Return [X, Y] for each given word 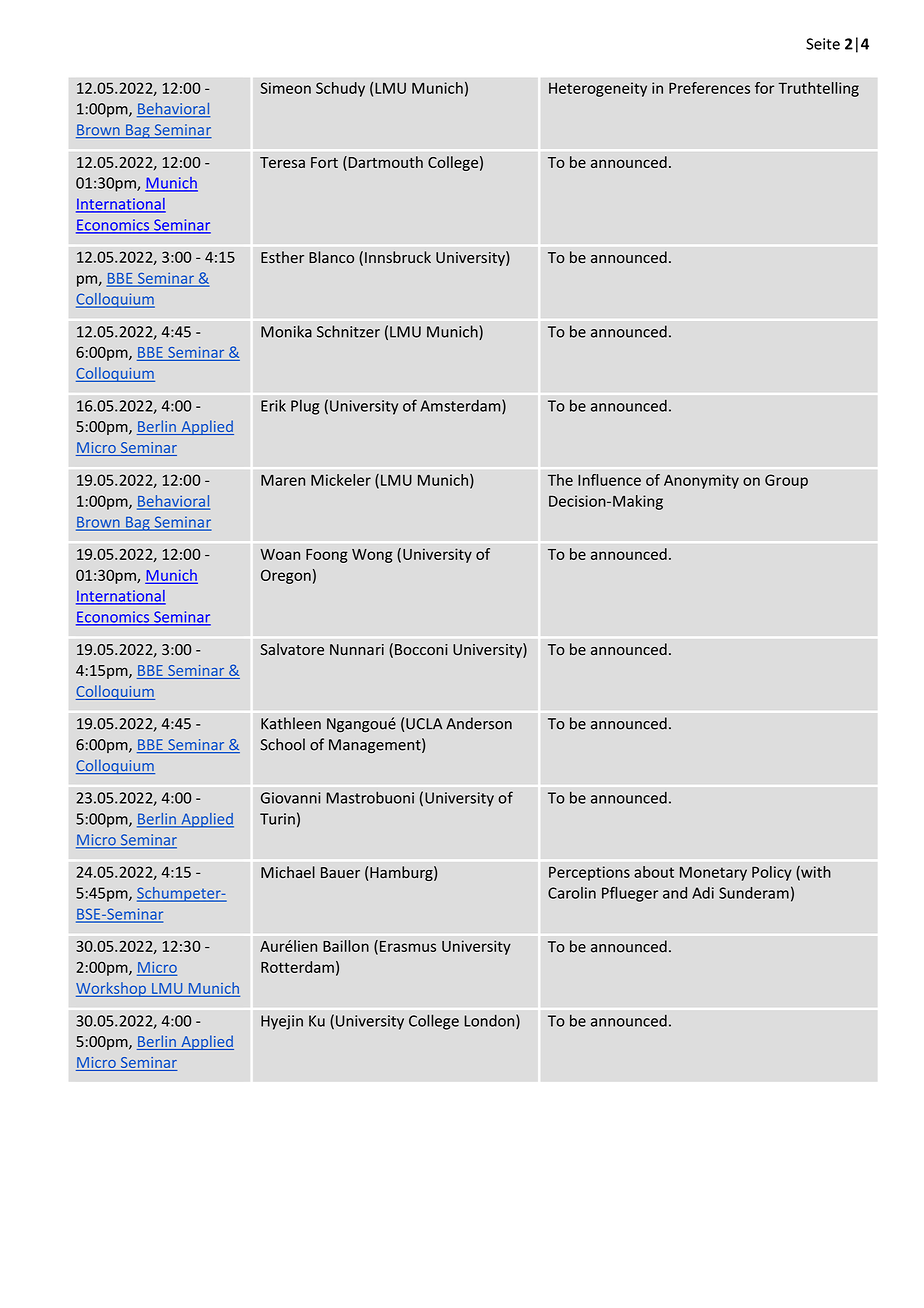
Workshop [112, 989]
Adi [703, 893]
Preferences [709, 88]
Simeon [285, 88]
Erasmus [406, 947]
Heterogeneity [598, 89]
